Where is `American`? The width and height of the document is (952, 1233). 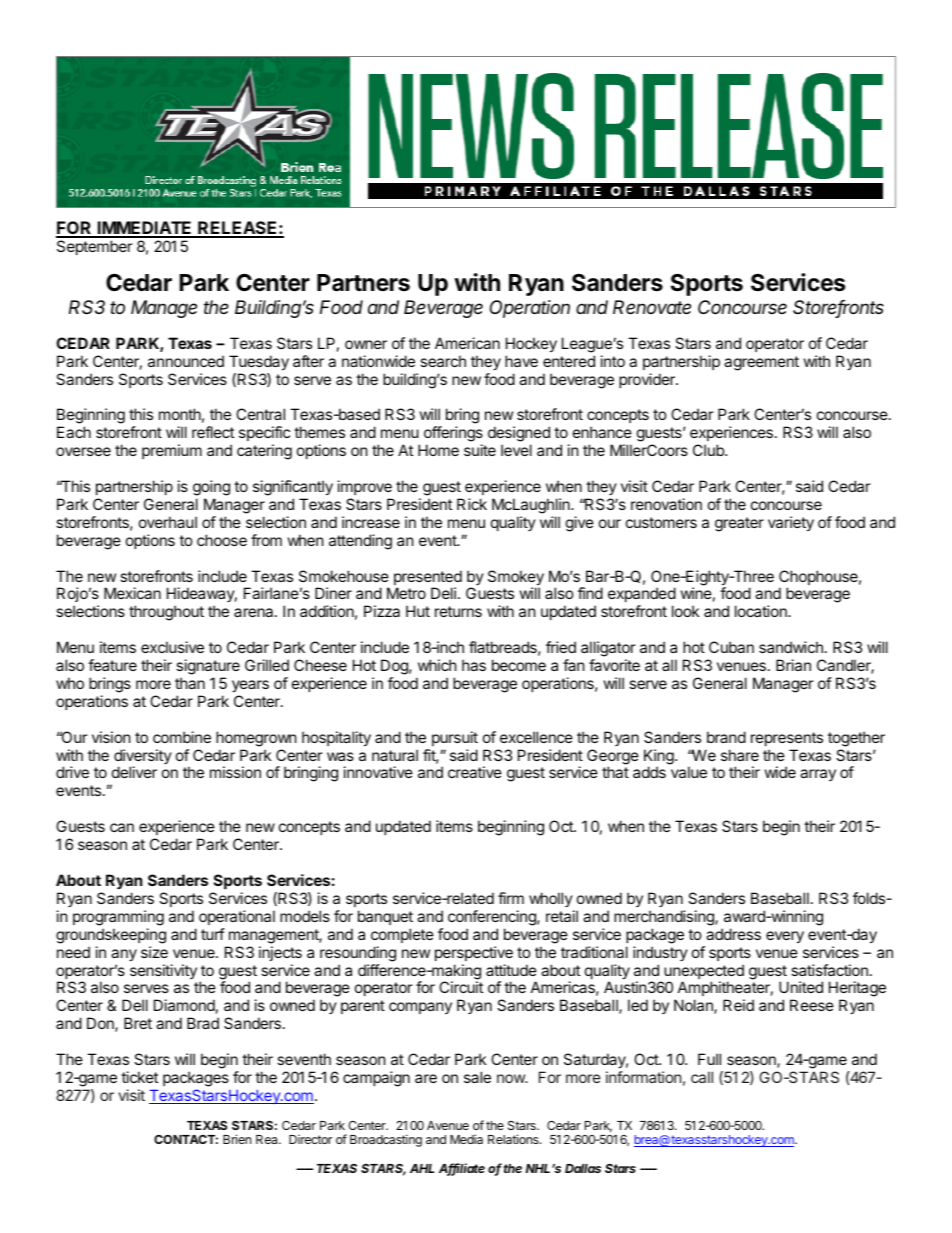 American is located at coordinates (467, 343).
